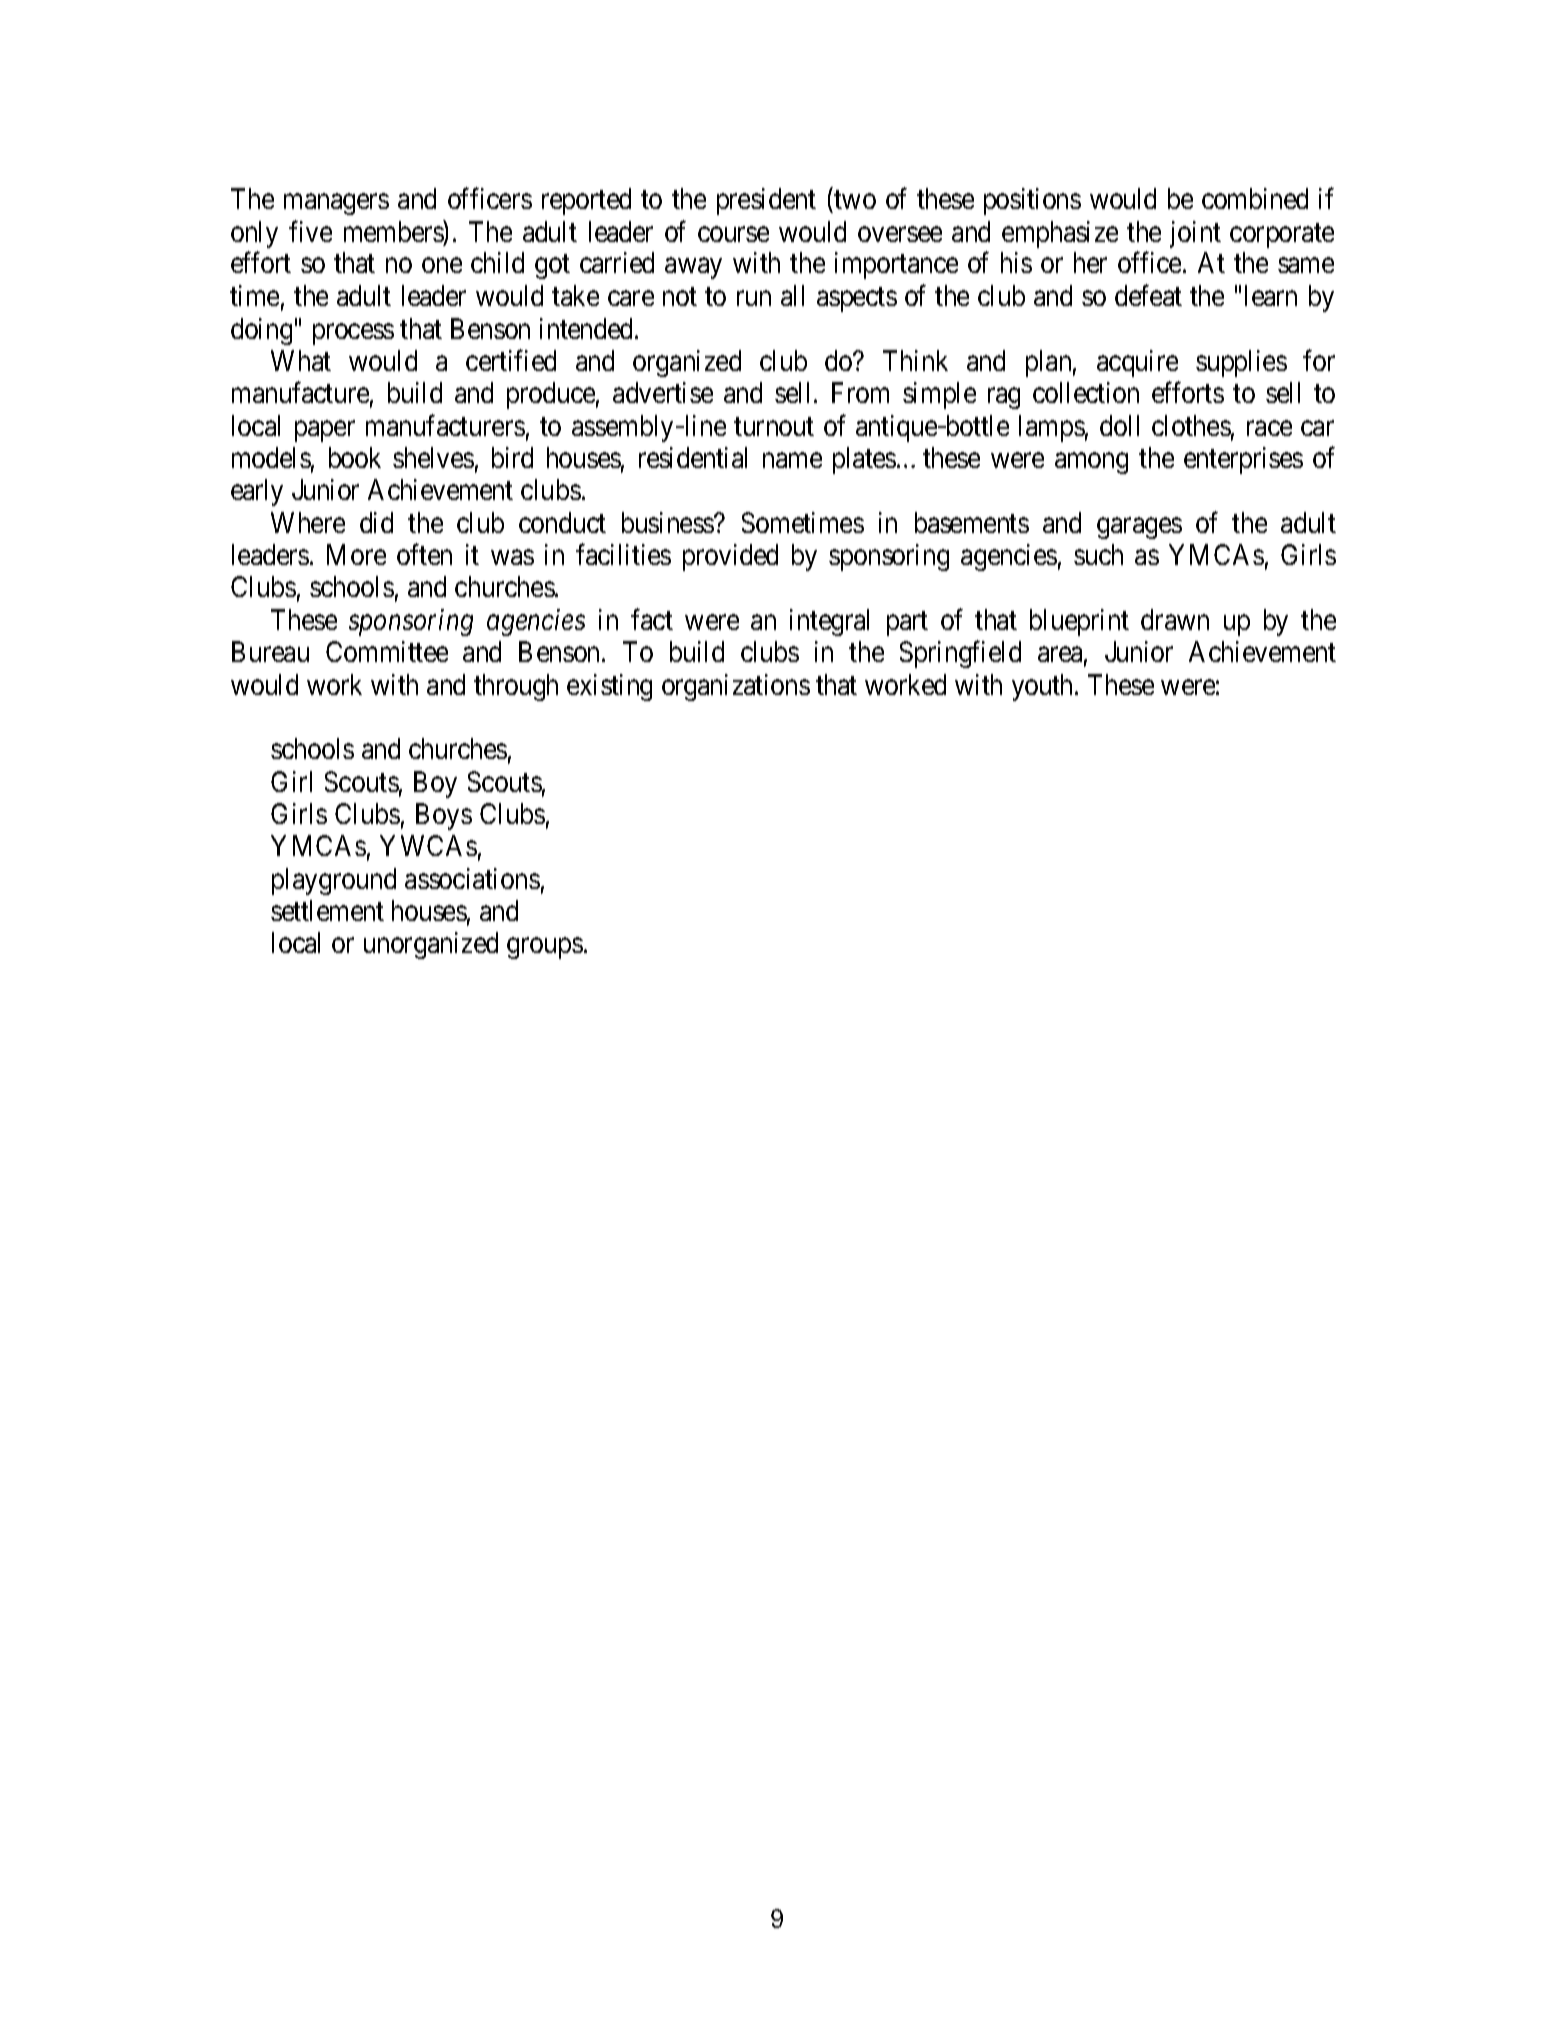  I want to click on paper, so click(325, 431).
